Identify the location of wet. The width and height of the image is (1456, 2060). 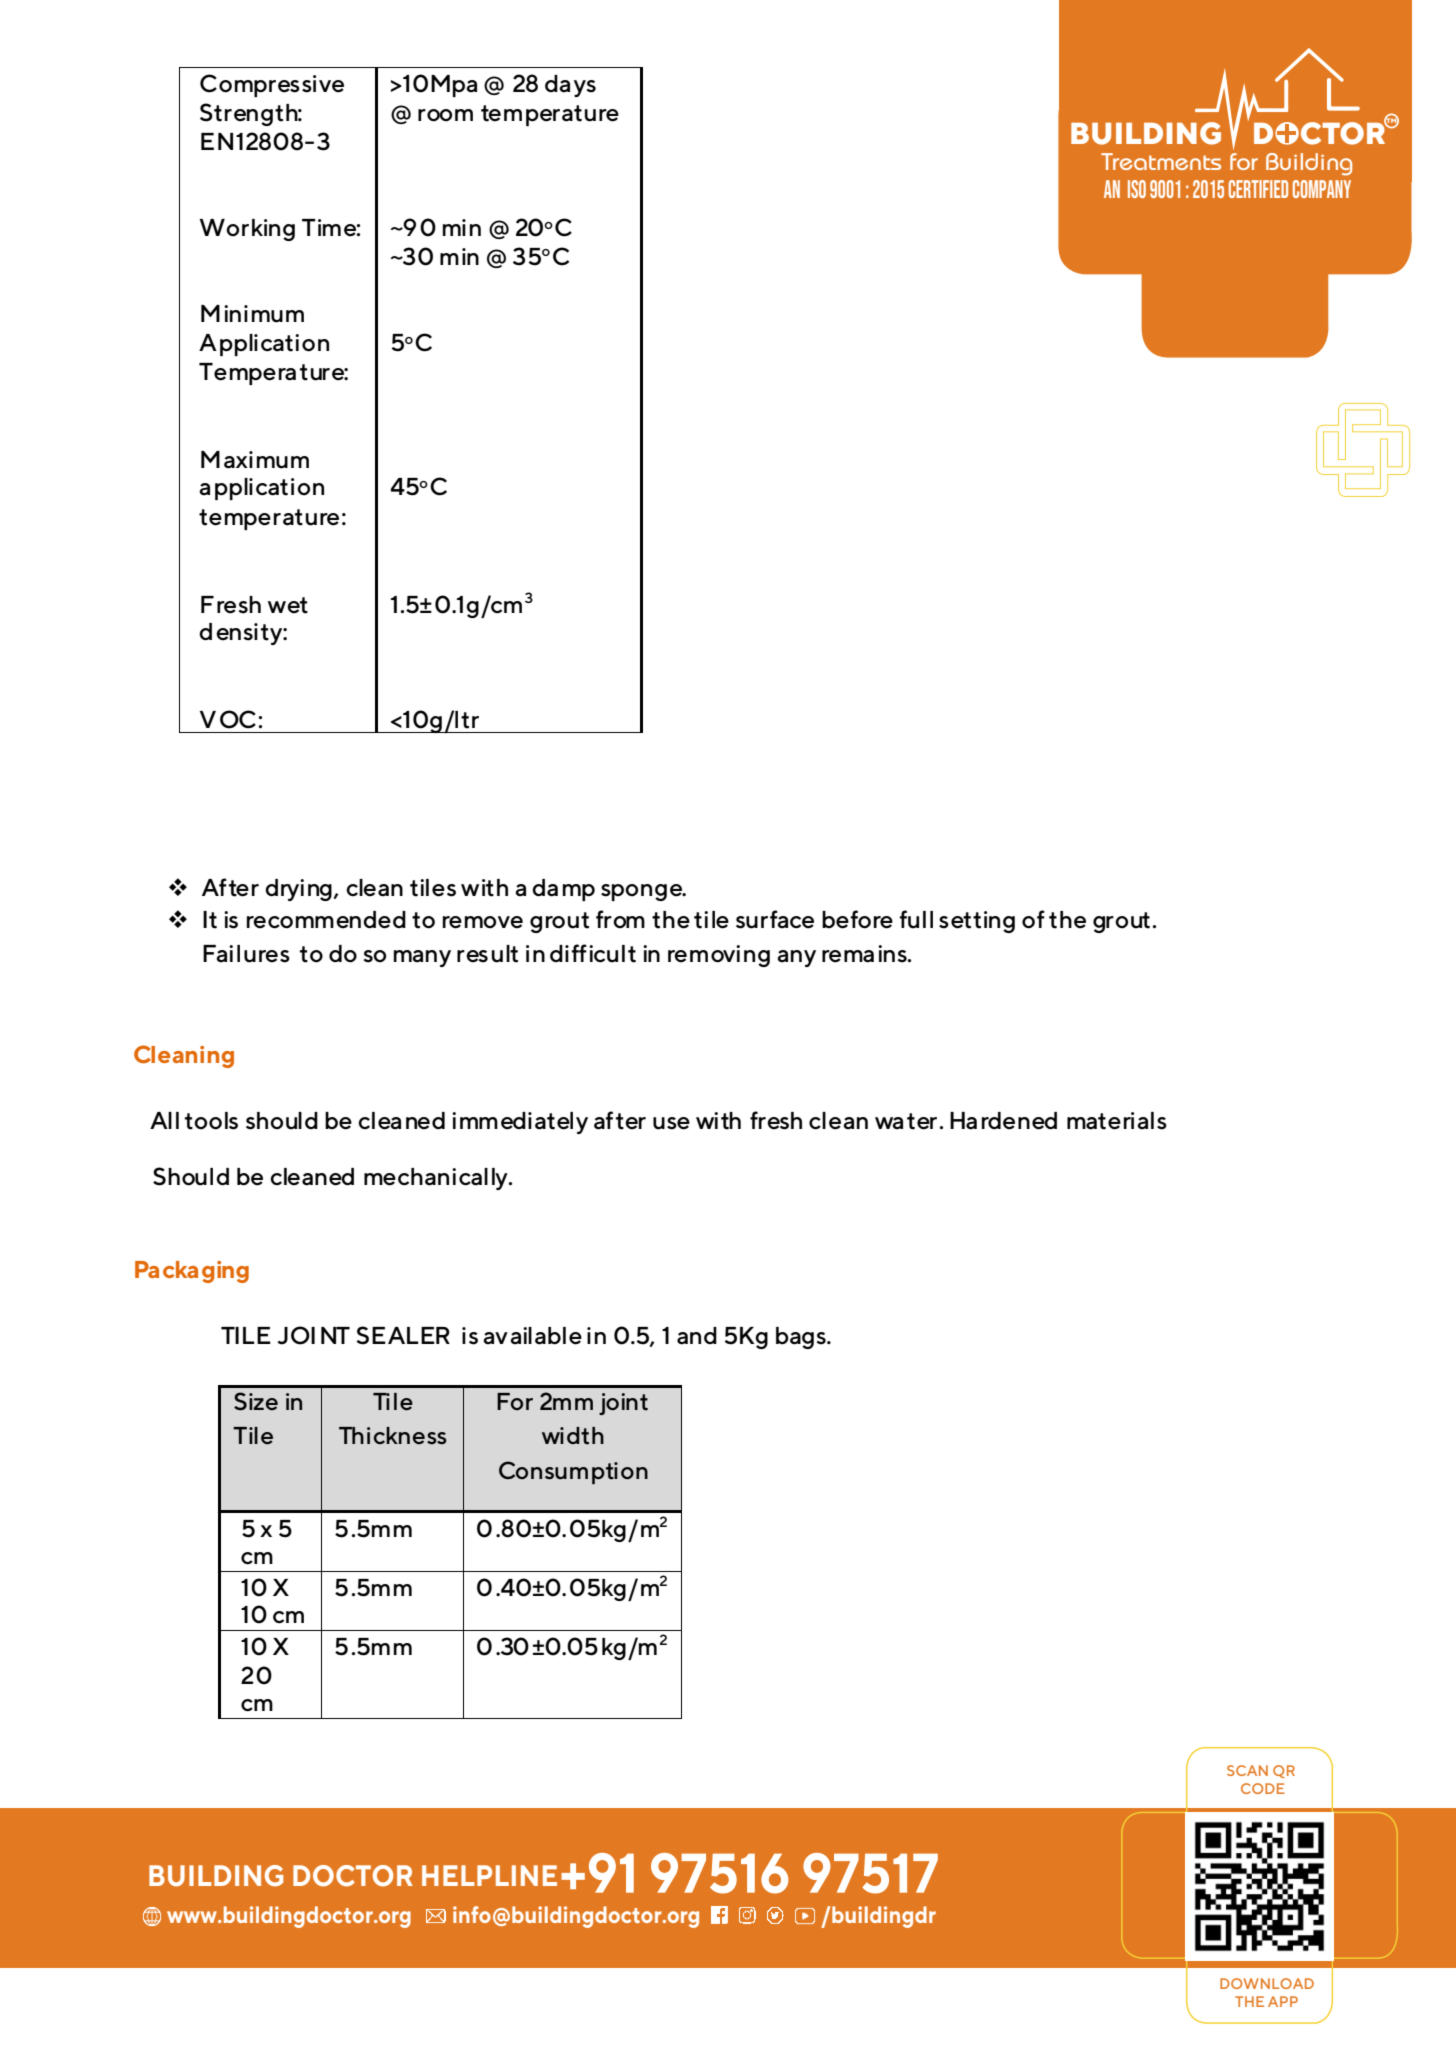
(288, 605).
